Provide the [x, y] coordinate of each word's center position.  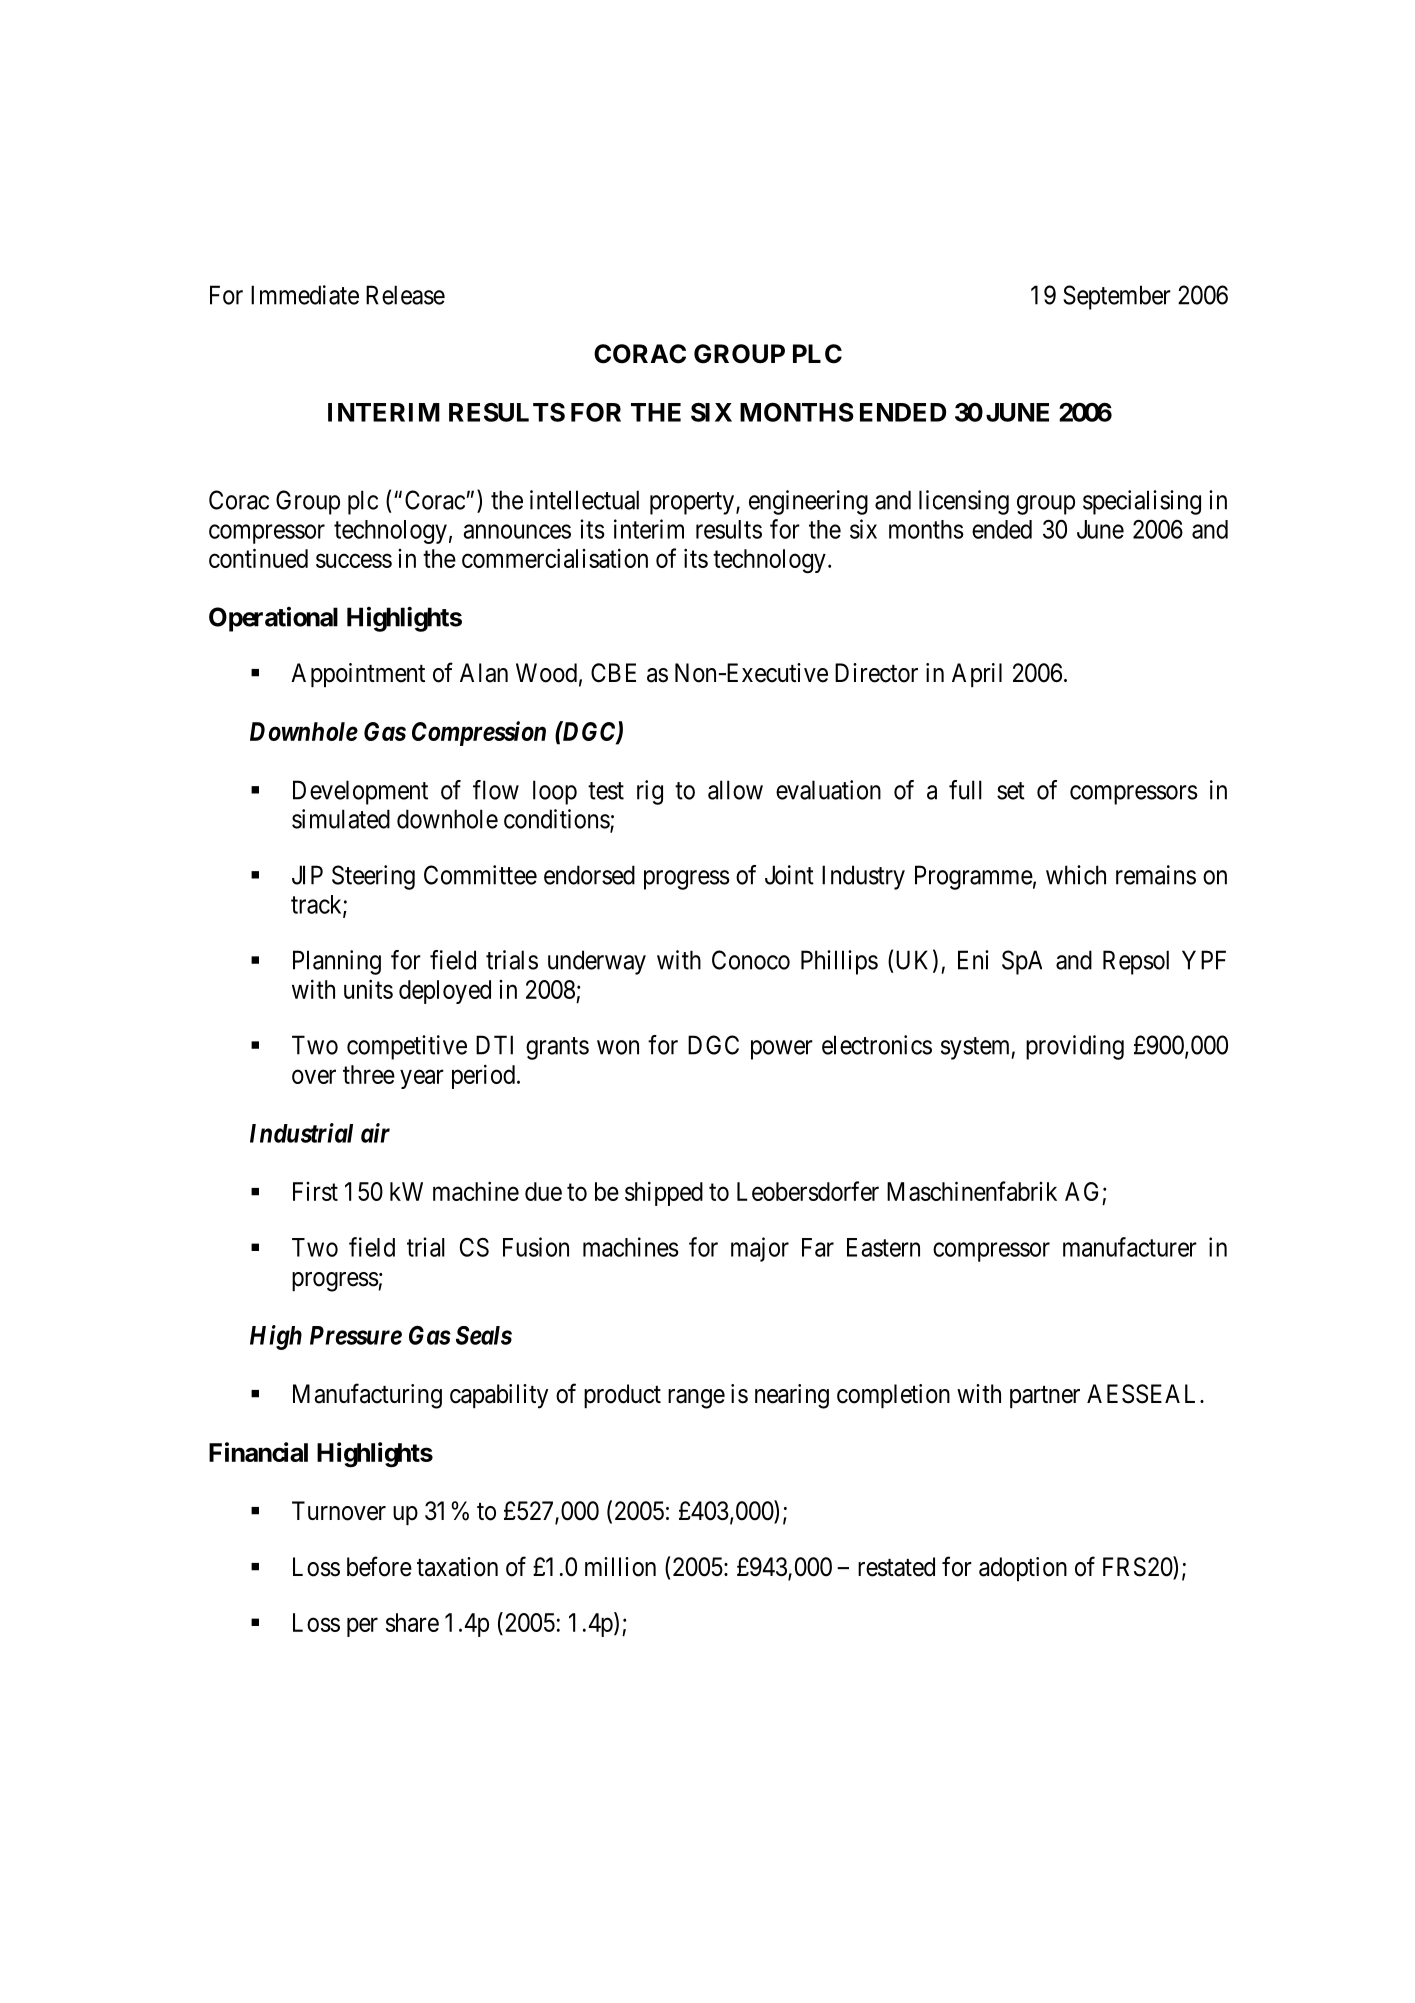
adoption [1023, 1569]
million [620, 1567]
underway [597, 962]
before [379, 1566]
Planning [337, 962]
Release [405, 295]
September [1117, 297]
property [692, 503]
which [1076, 875]
